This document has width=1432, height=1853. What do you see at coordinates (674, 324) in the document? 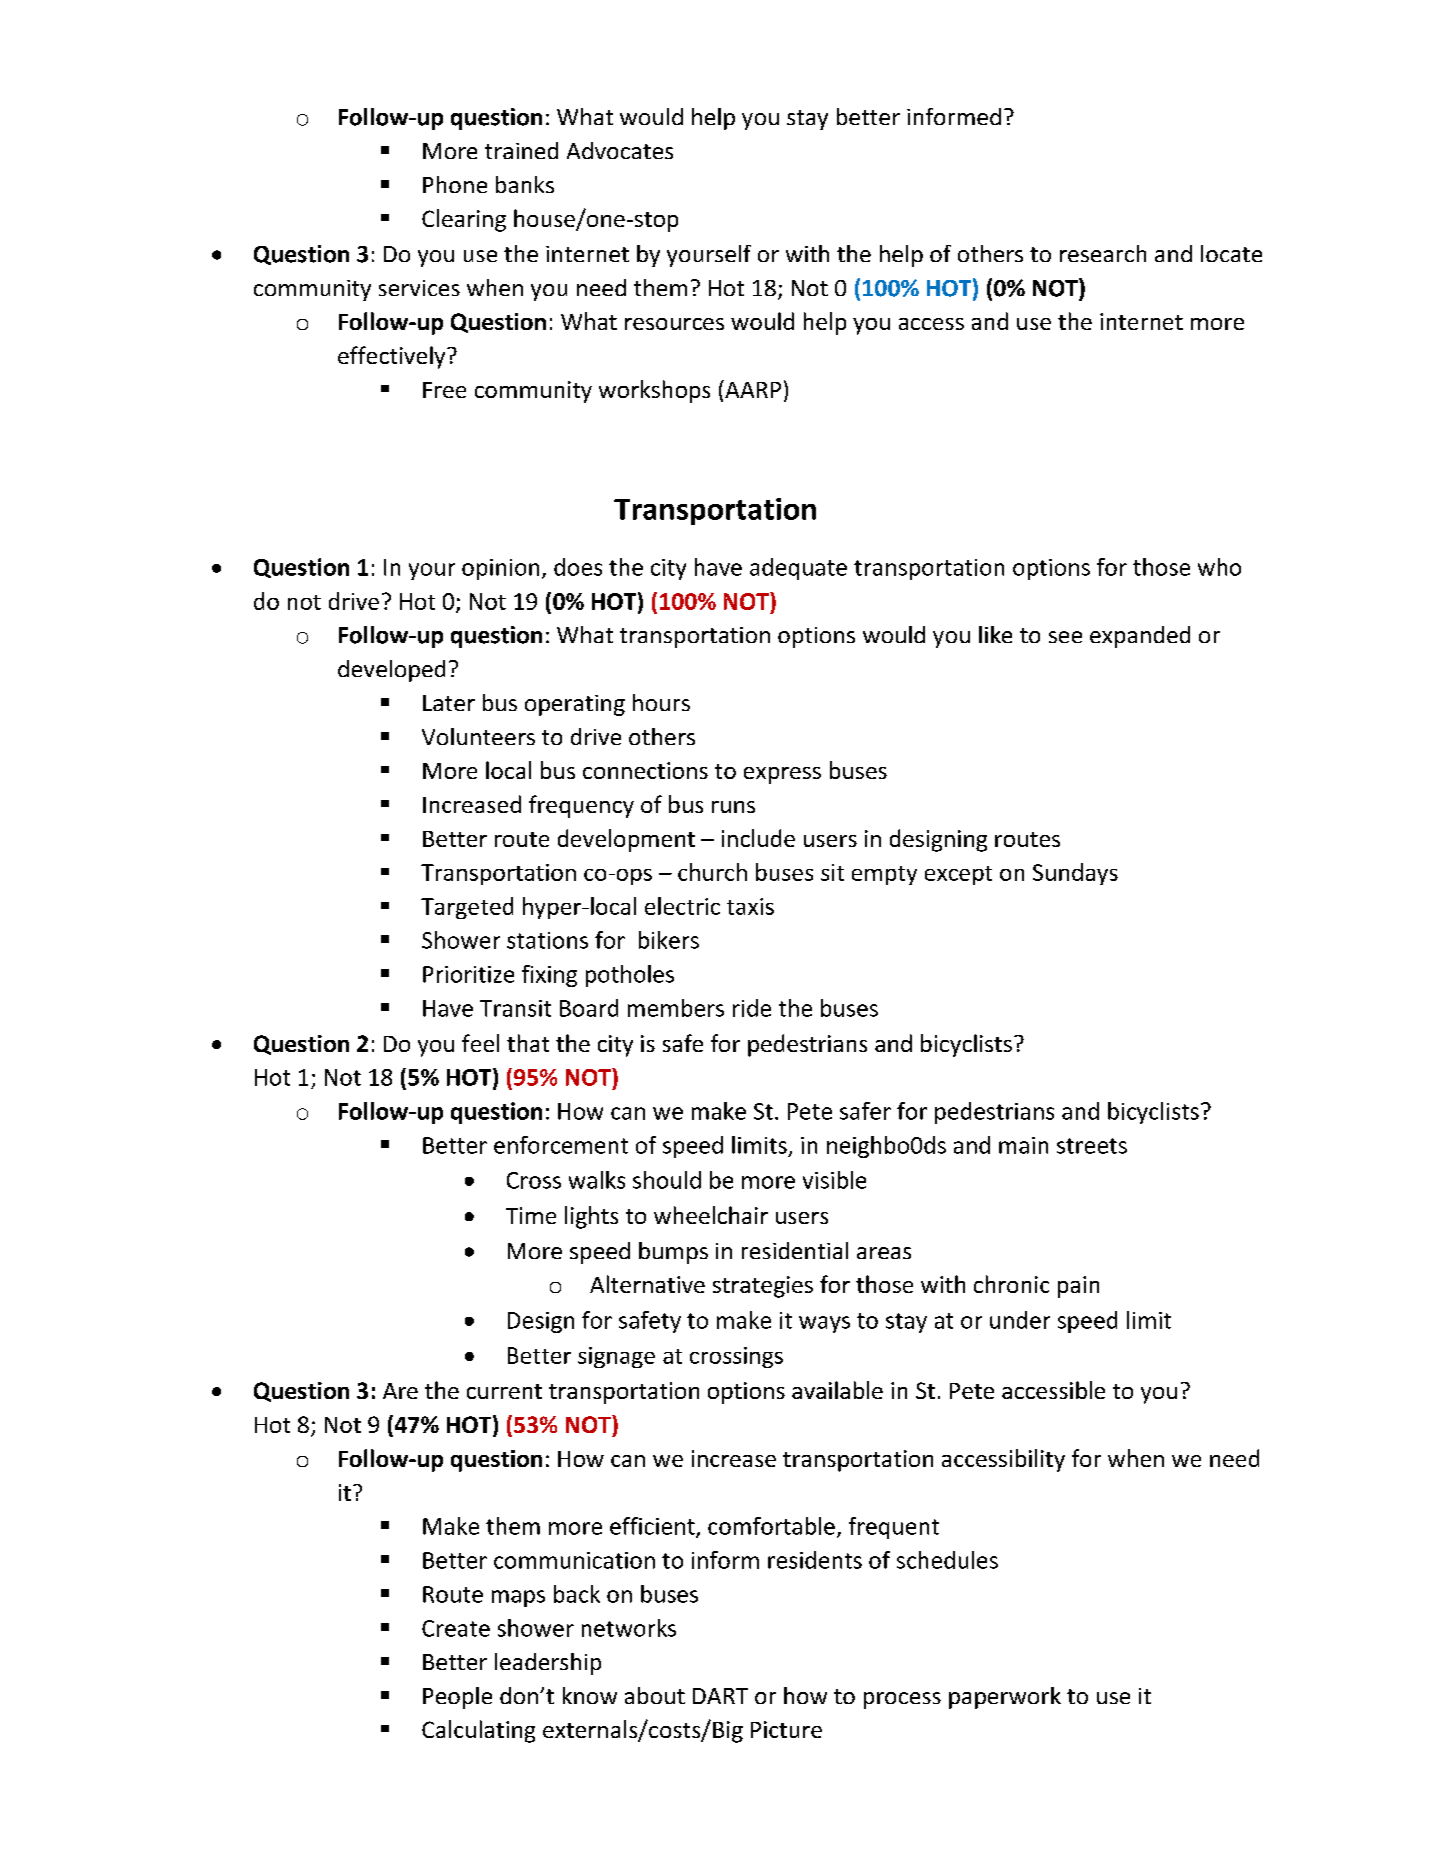
I see `resources` at bounding box center [674, 324].
